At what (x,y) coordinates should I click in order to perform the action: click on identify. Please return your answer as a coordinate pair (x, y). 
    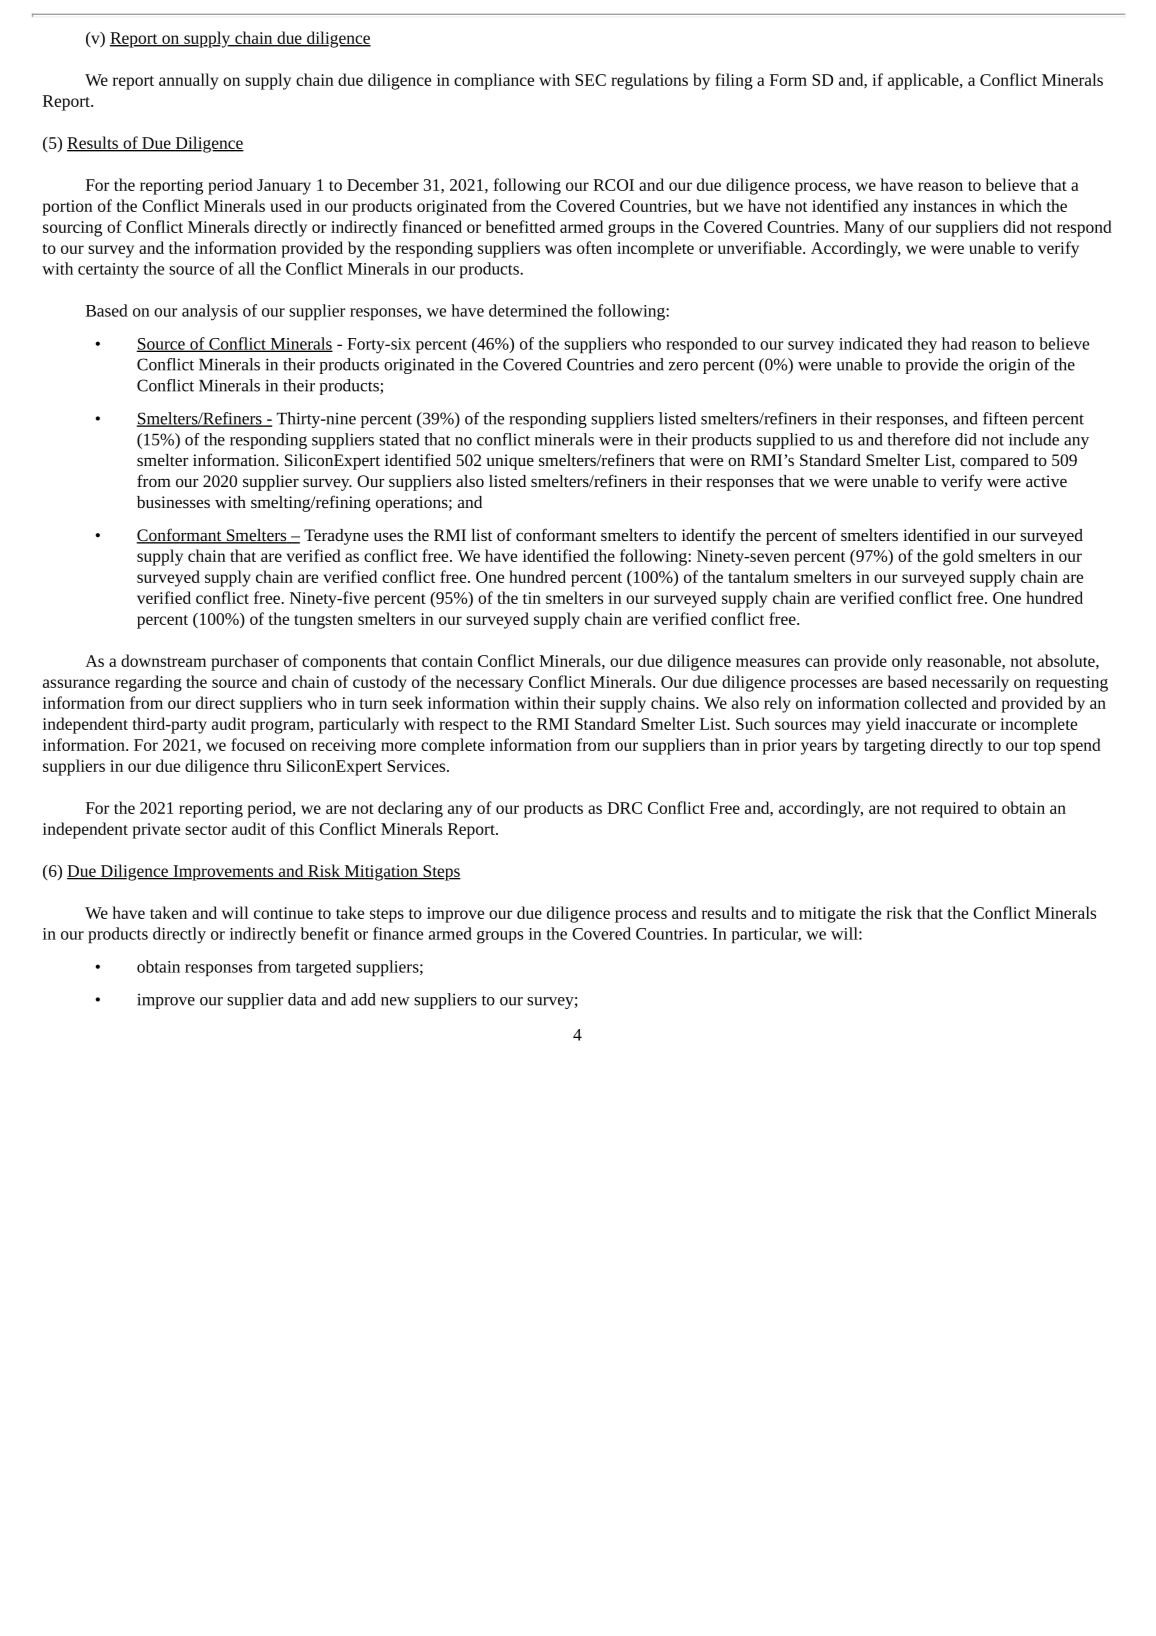
    Looking at the image, I should click on (708, 536).
